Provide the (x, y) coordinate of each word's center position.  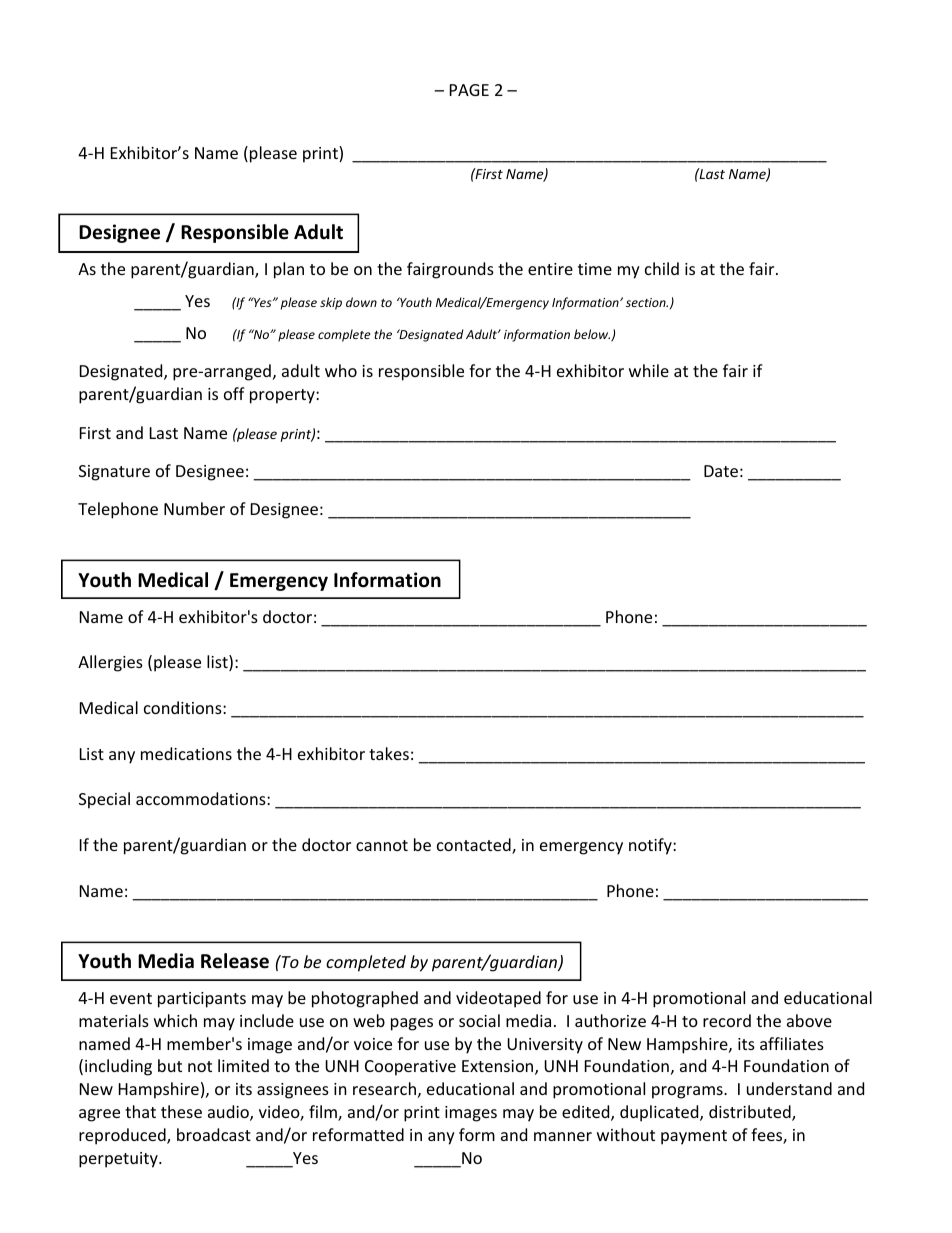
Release (235, 961)
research (384, 1088)
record (727, 1020)
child (662, 268)
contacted (475, 846)
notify (651, 846)
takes (389, 753)
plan (289, 270)
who (341, 370)
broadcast (214, 1134)
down (361, 302)
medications (186, 753)
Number (194, 508)
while (649, 370)
